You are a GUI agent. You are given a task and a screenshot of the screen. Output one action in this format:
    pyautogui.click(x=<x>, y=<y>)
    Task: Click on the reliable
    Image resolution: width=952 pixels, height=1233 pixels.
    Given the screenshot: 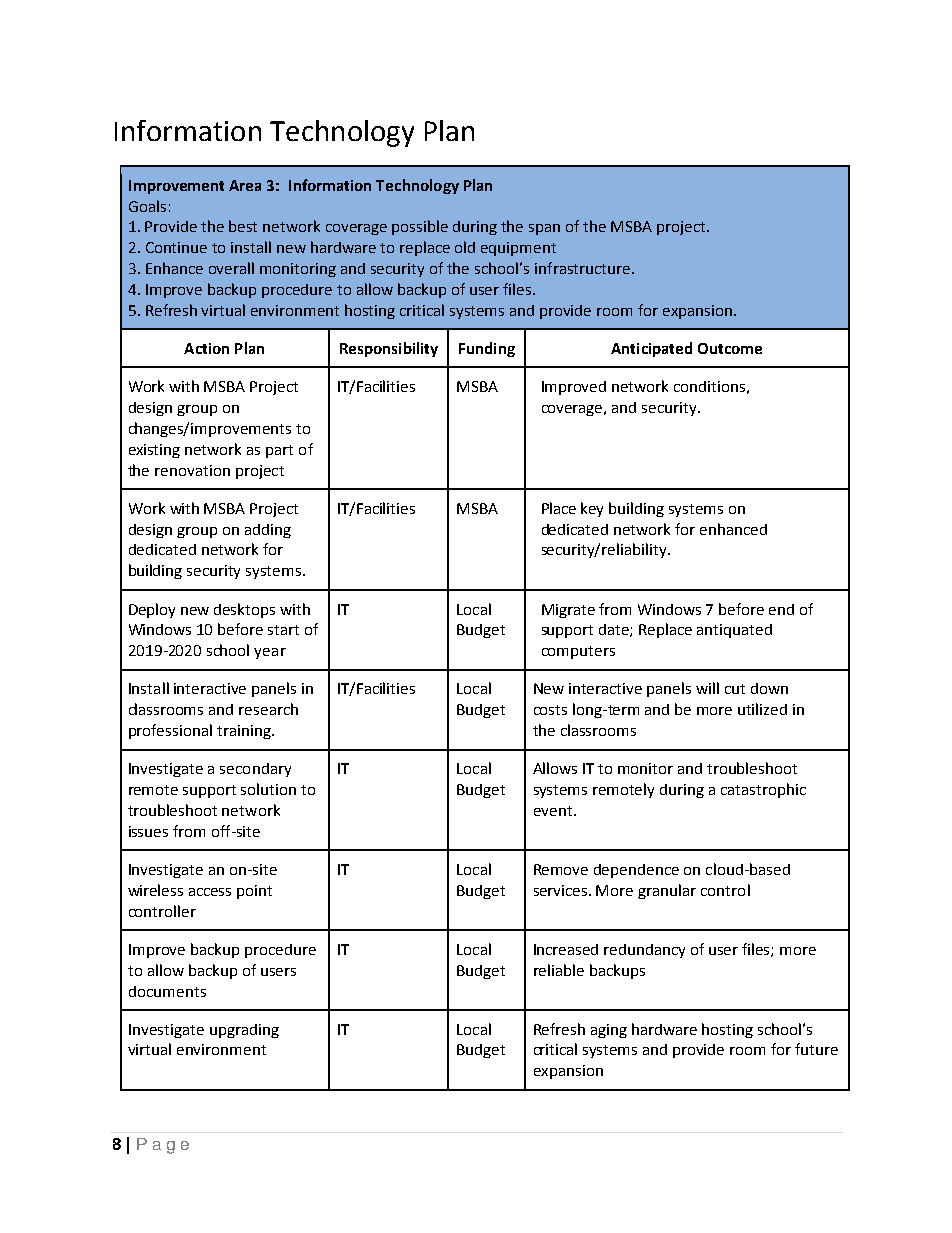 What is the action you would take?
    pyautogui.click(x=559, y=970)
